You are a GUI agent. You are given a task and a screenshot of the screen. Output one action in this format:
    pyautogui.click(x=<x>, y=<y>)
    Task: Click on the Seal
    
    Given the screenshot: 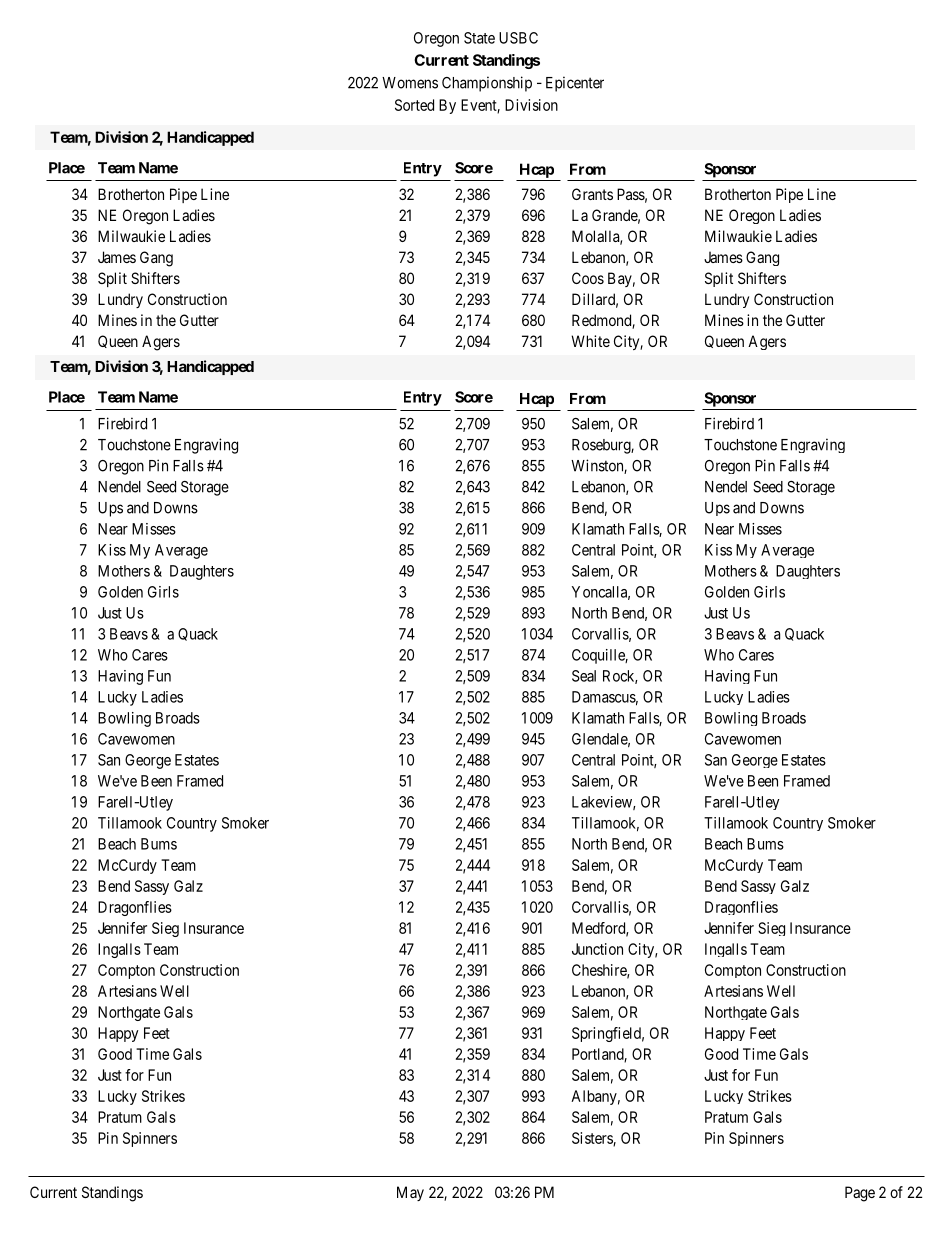 What is the action you would take?
    pyautogui.click(x=584, y=676)
